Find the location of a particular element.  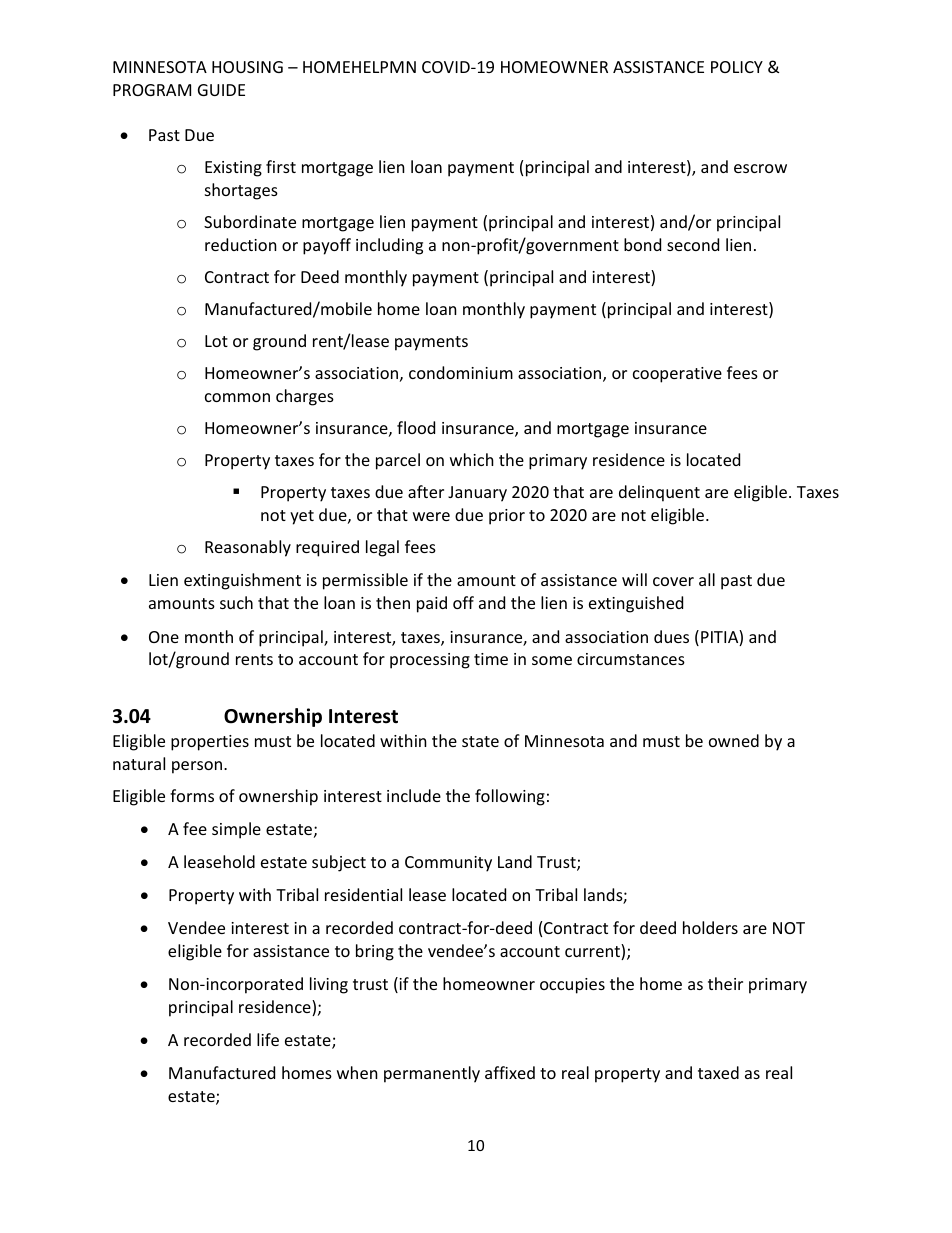

life is located at coordinates (268, 1039).
